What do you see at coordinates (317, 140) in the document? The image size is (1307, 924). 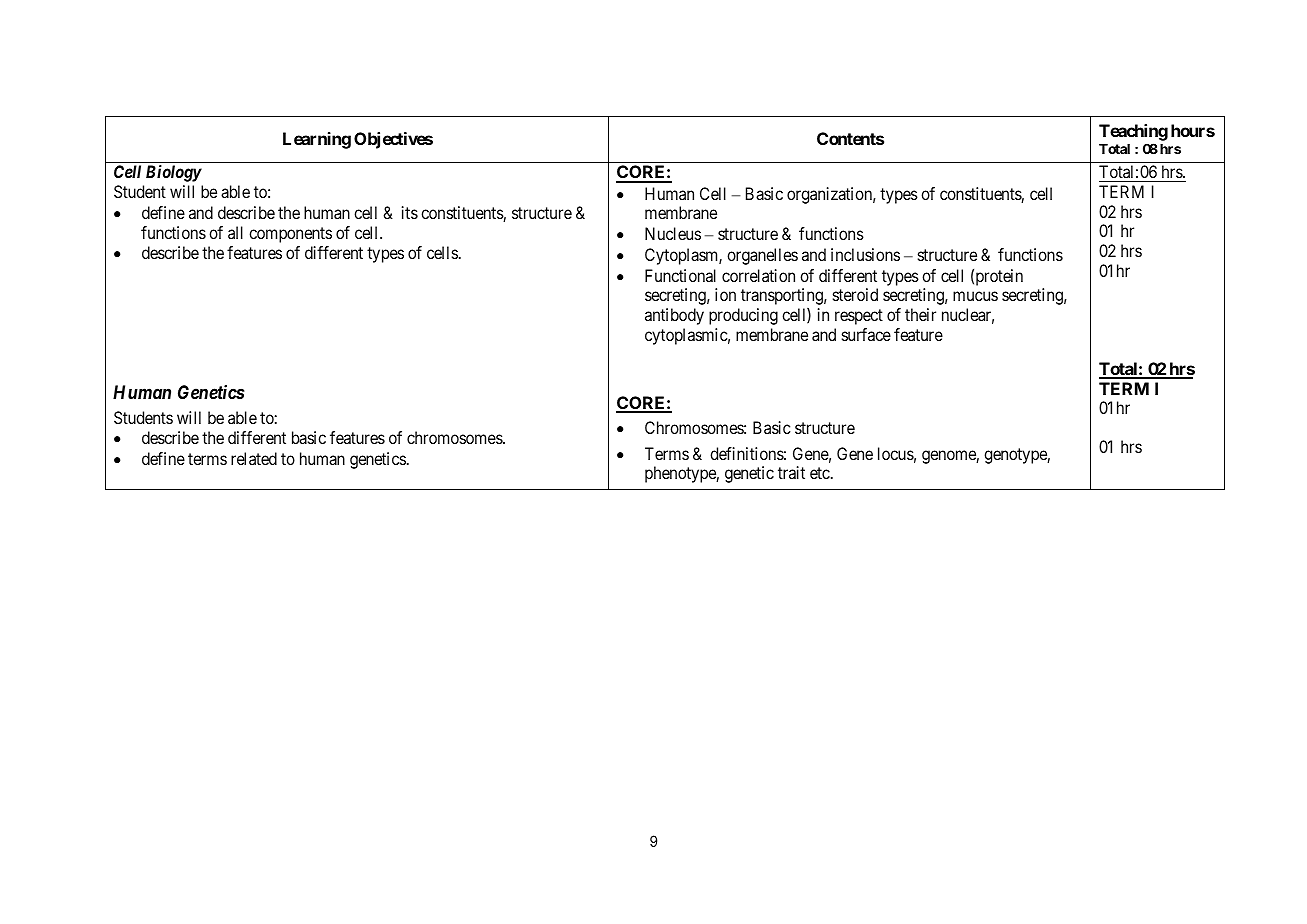 I see `Learning` at bounding box center [317, 140].
